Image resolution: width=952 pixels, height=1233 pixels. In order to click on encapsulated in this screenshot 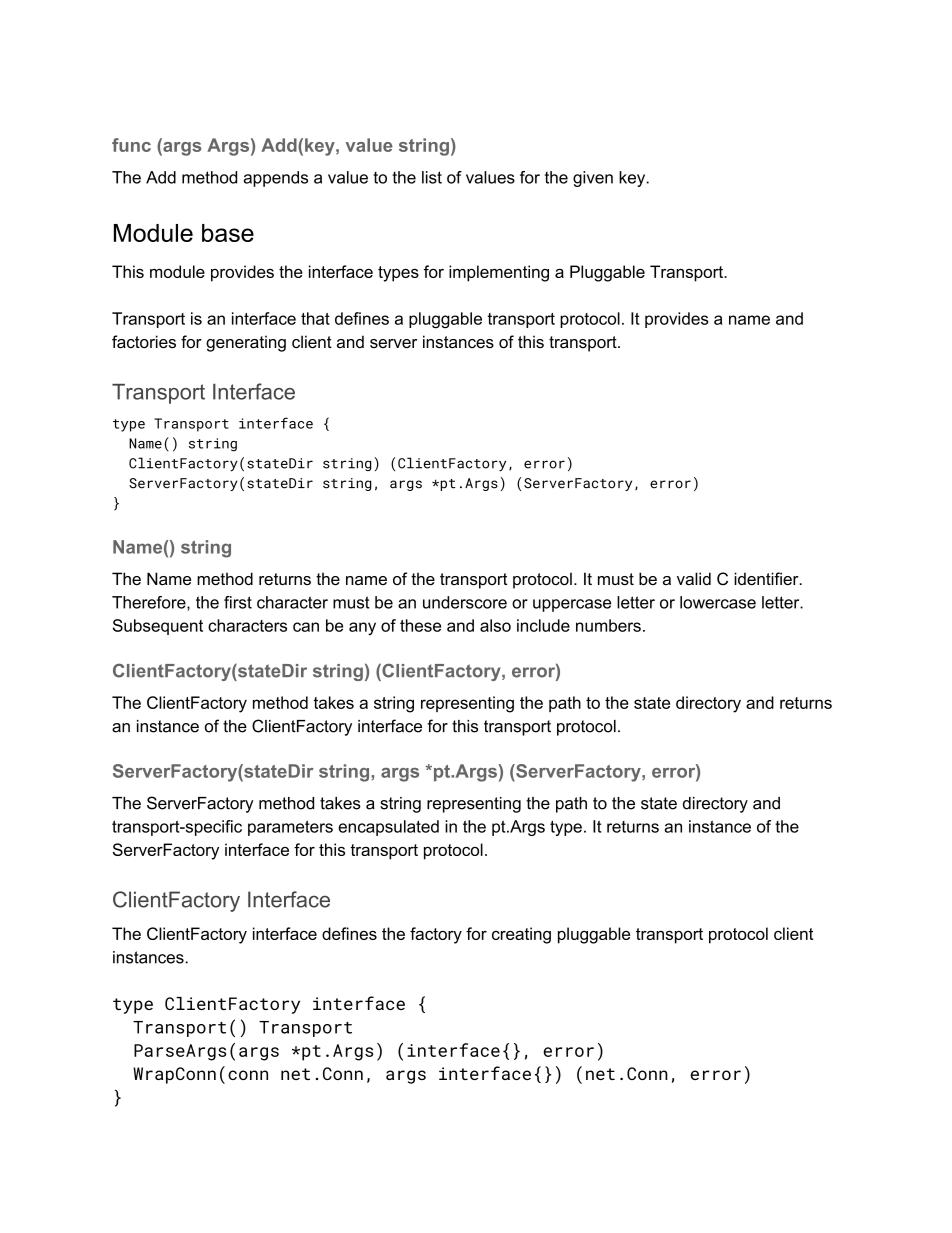, I will do `click(388, 828)`.
